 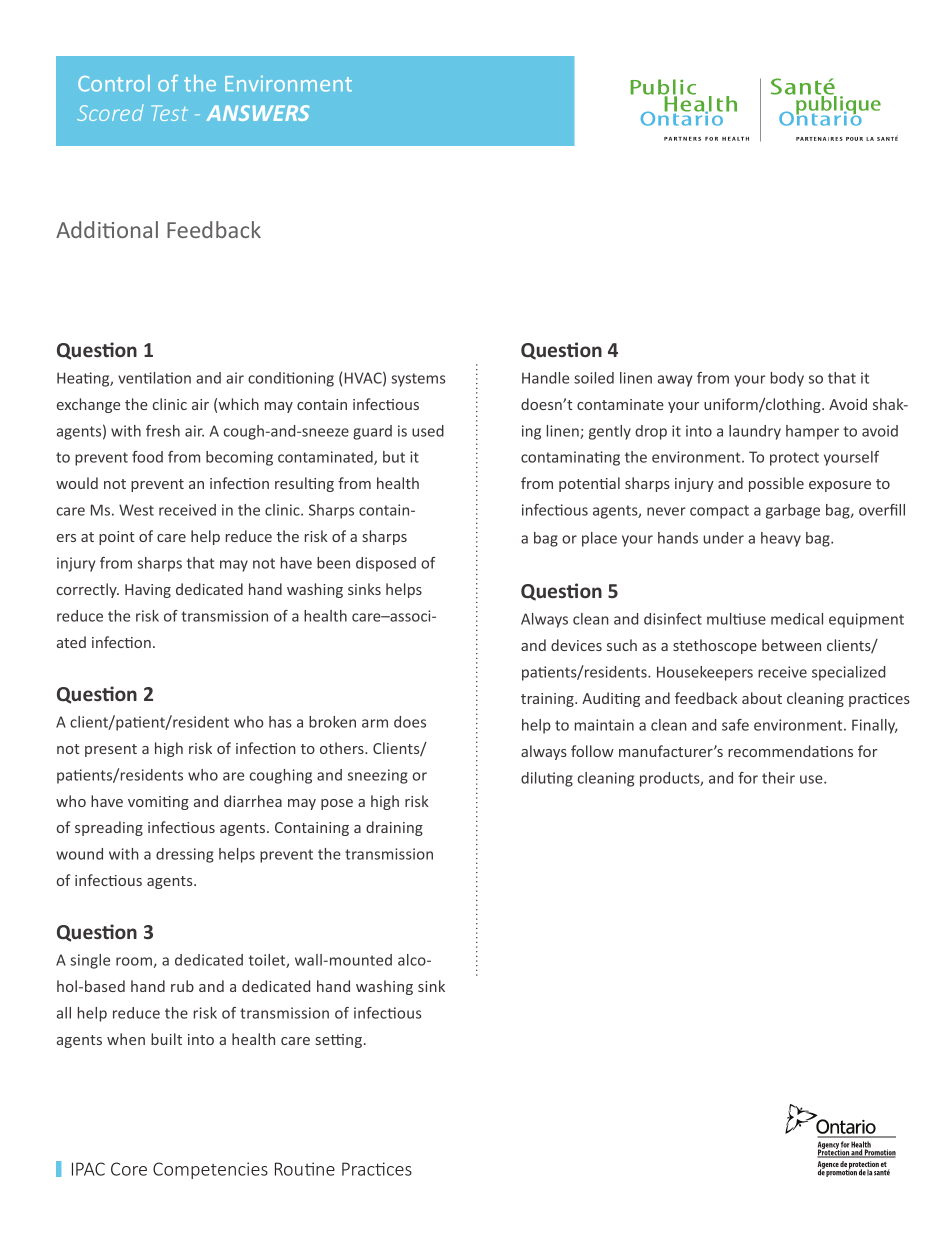 What do you see at coordinates (170, 113) in the screenshot?
I see `Test` at bounding box center [170, 113].
